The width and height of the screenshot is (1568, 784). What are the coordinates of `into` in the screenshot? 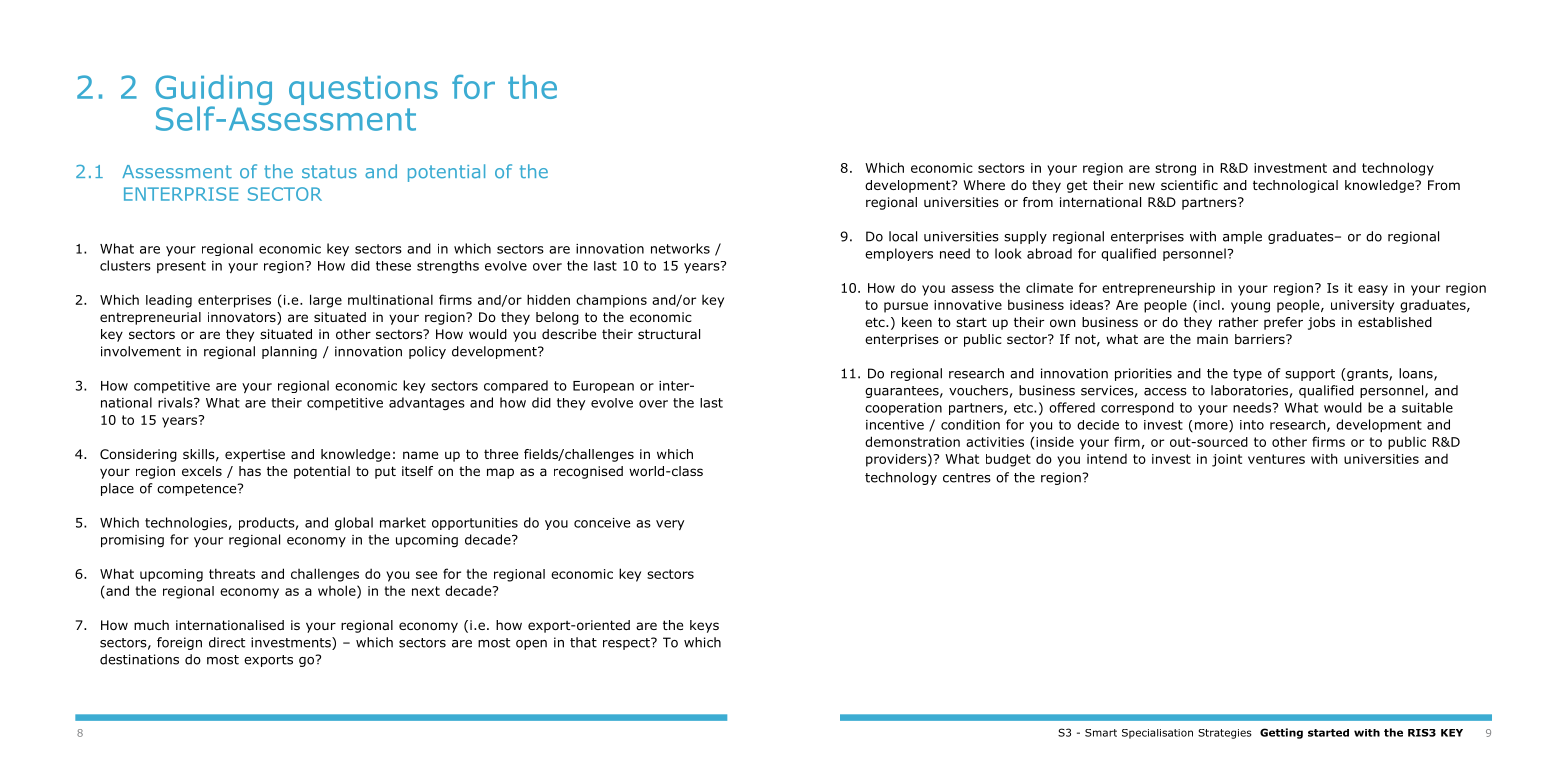 It's located at (1252, 425).
